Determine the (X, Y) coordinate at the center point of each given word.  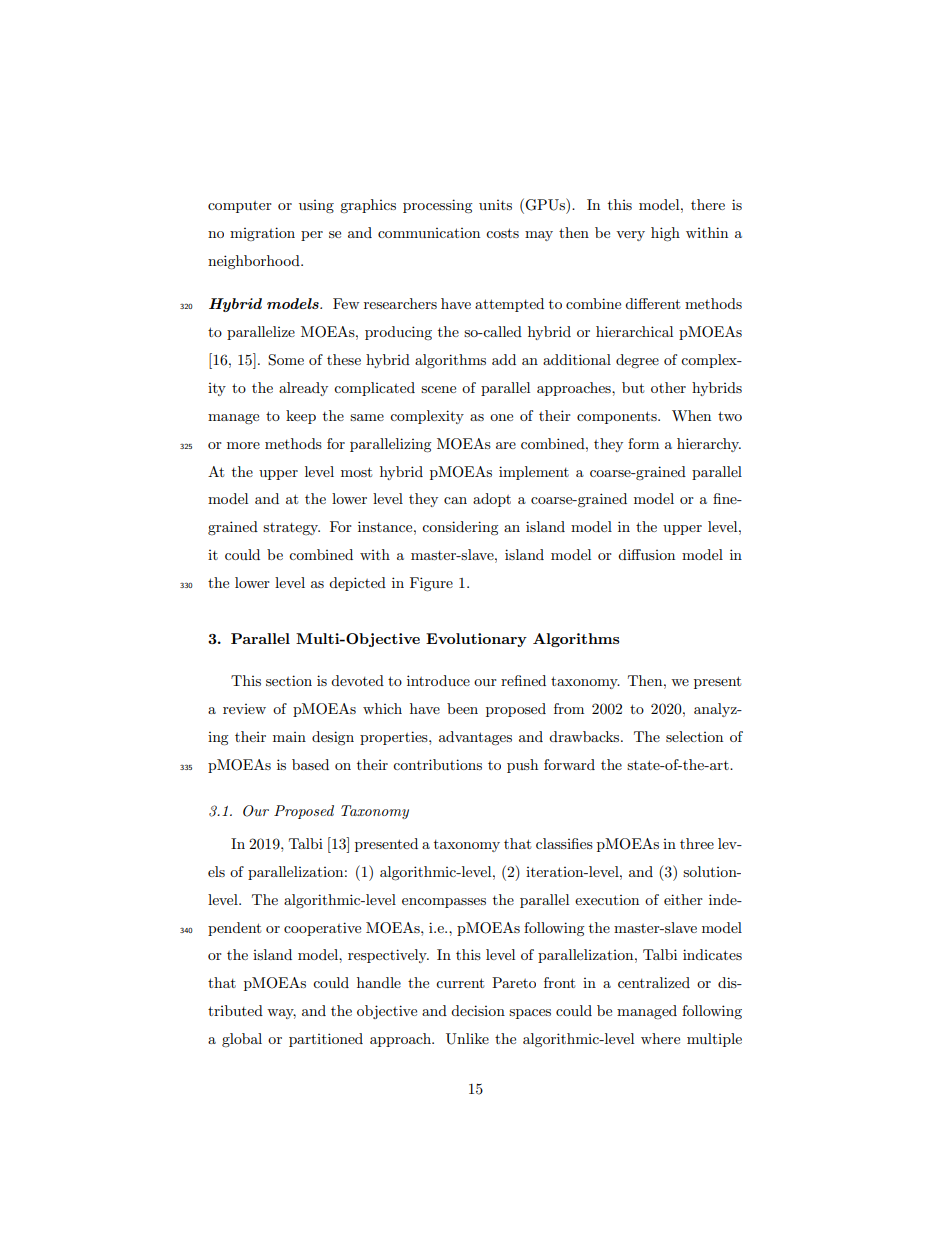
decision (478, 1010)
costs (502, 233)
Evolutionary (476, 640)
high (665, 234)
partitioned (326, 1040)
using (316, 206)
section (289, 680)
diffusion (646, 554)
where (660, 1038)
